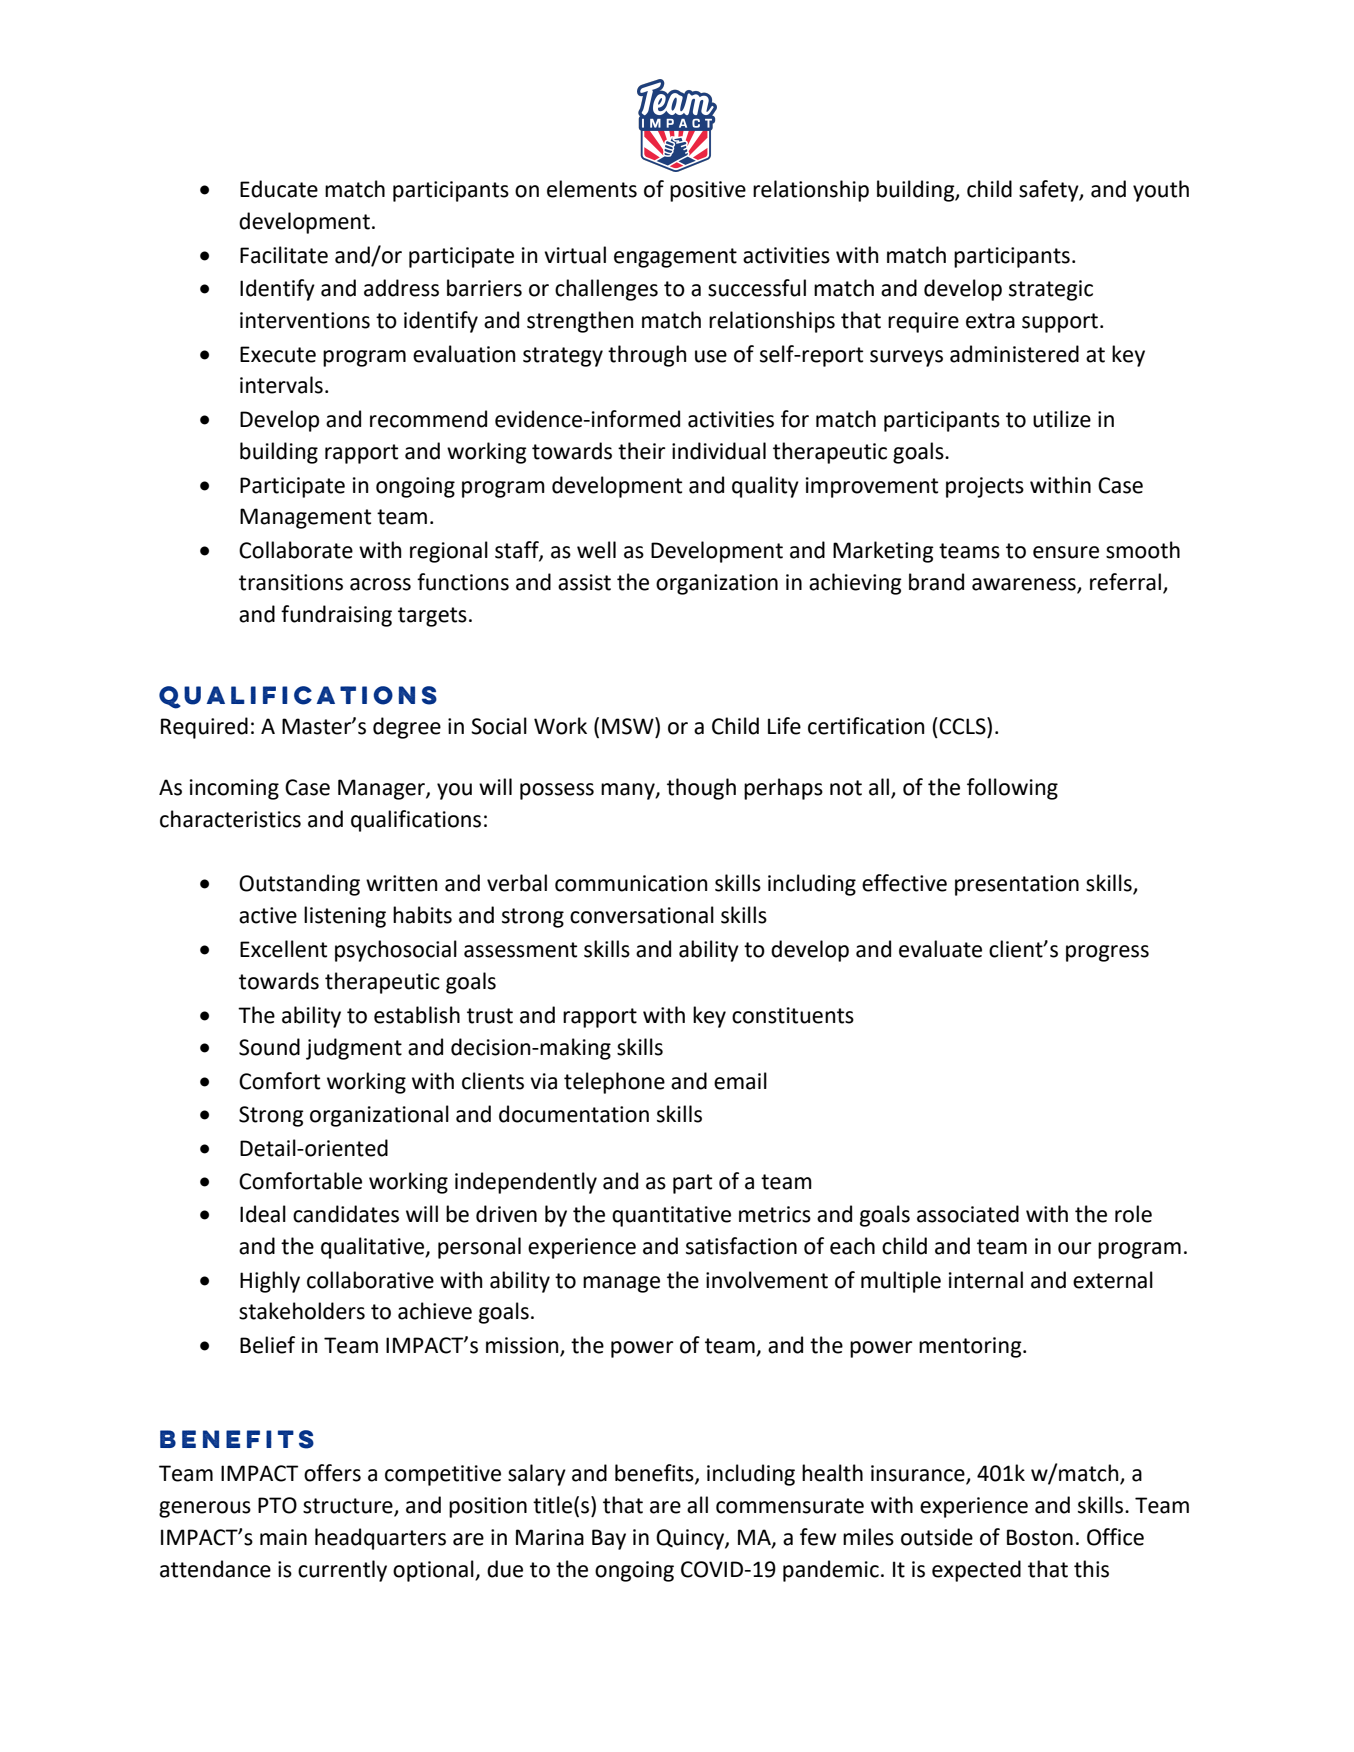 The width and height of the screenshot is (1354, 1752). Describe the element at coordinates (1024, 584) in the screenshot. I see `awareness` at that location.
